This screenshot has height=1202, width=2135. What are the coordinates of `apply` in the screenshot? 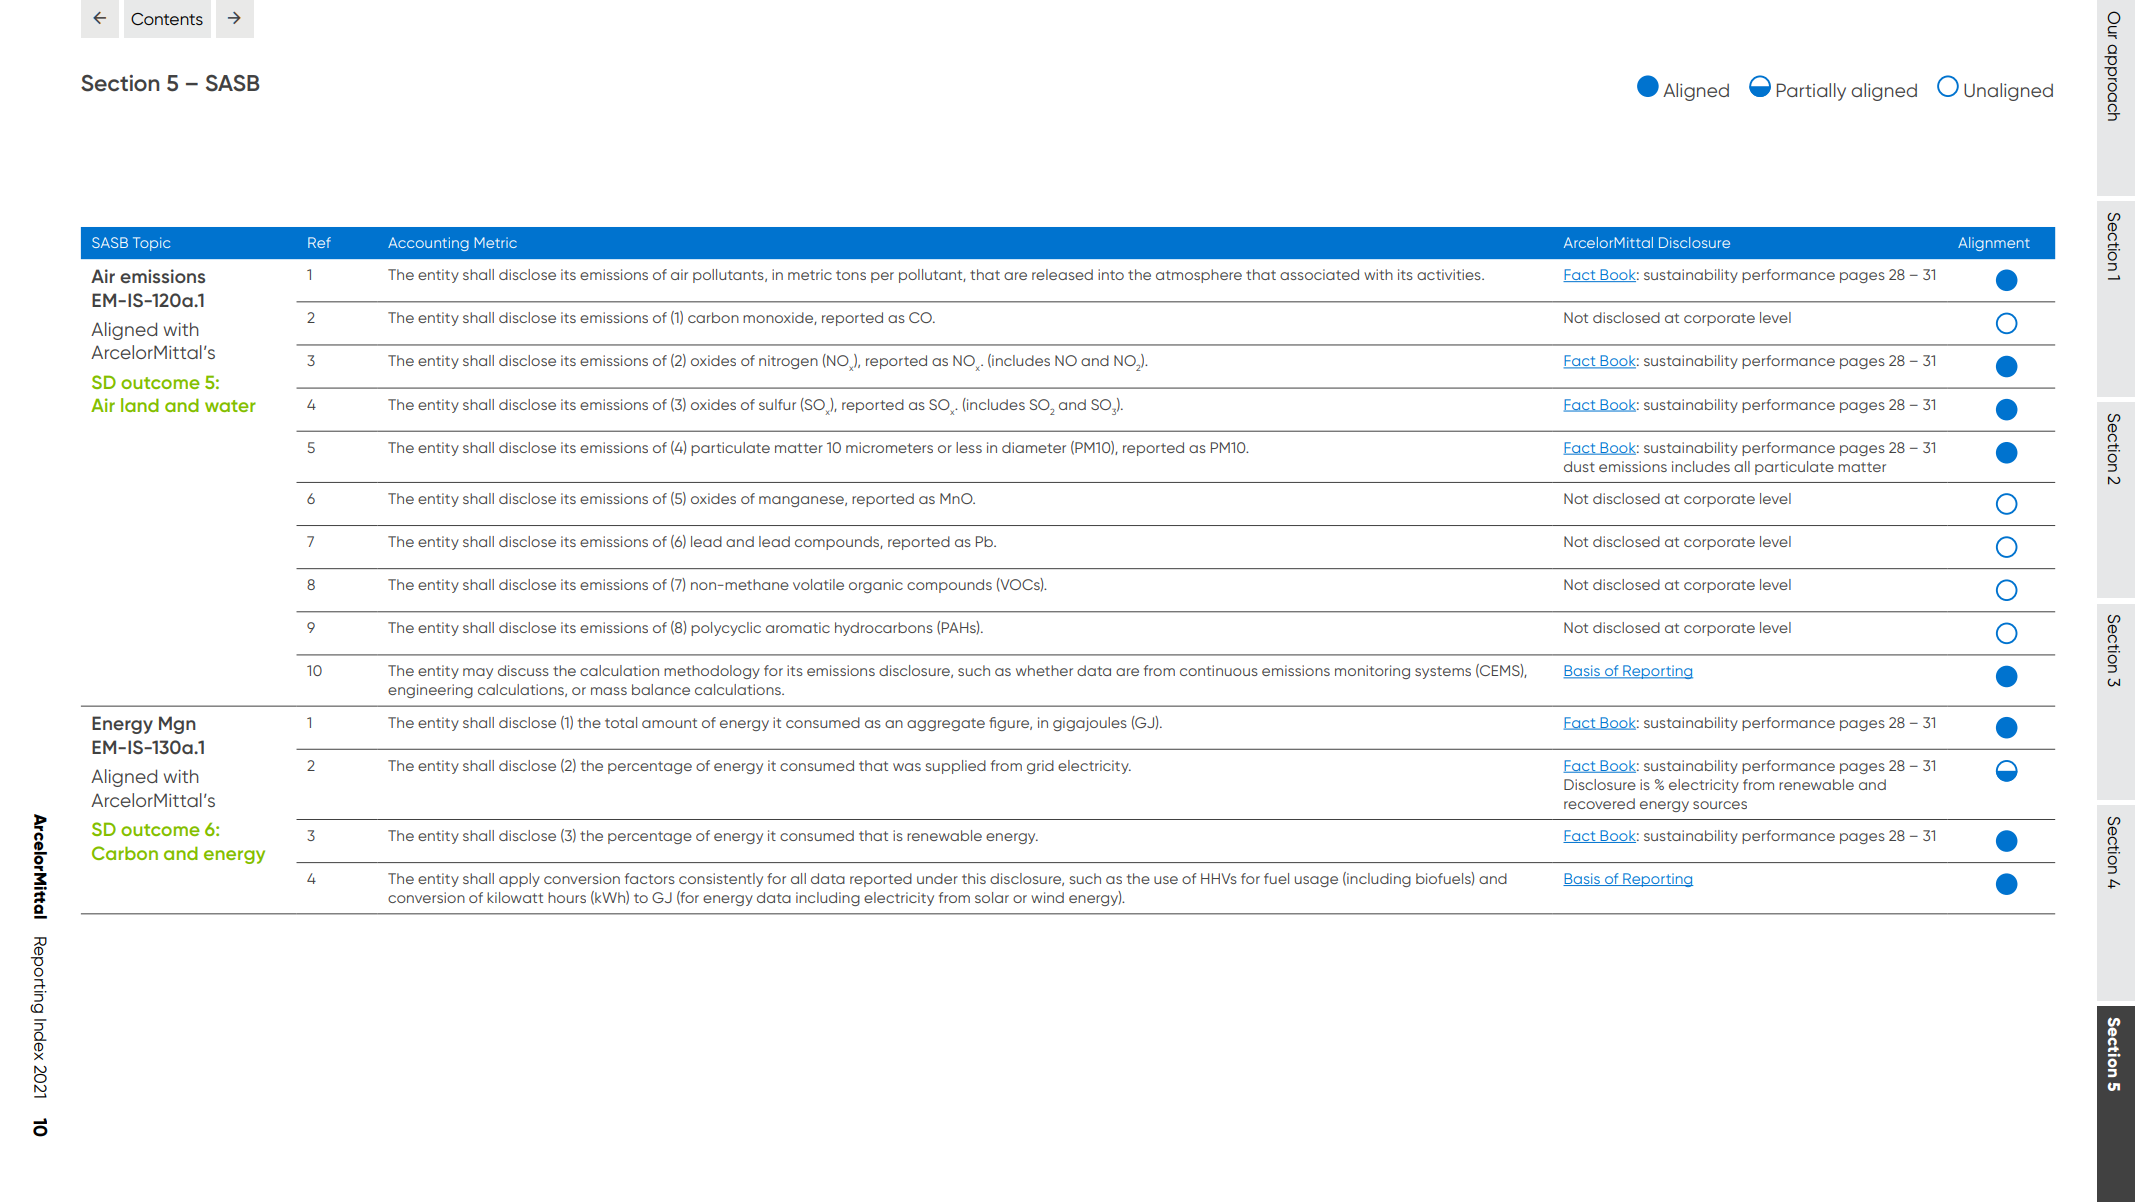 It's located at (519, 880).
